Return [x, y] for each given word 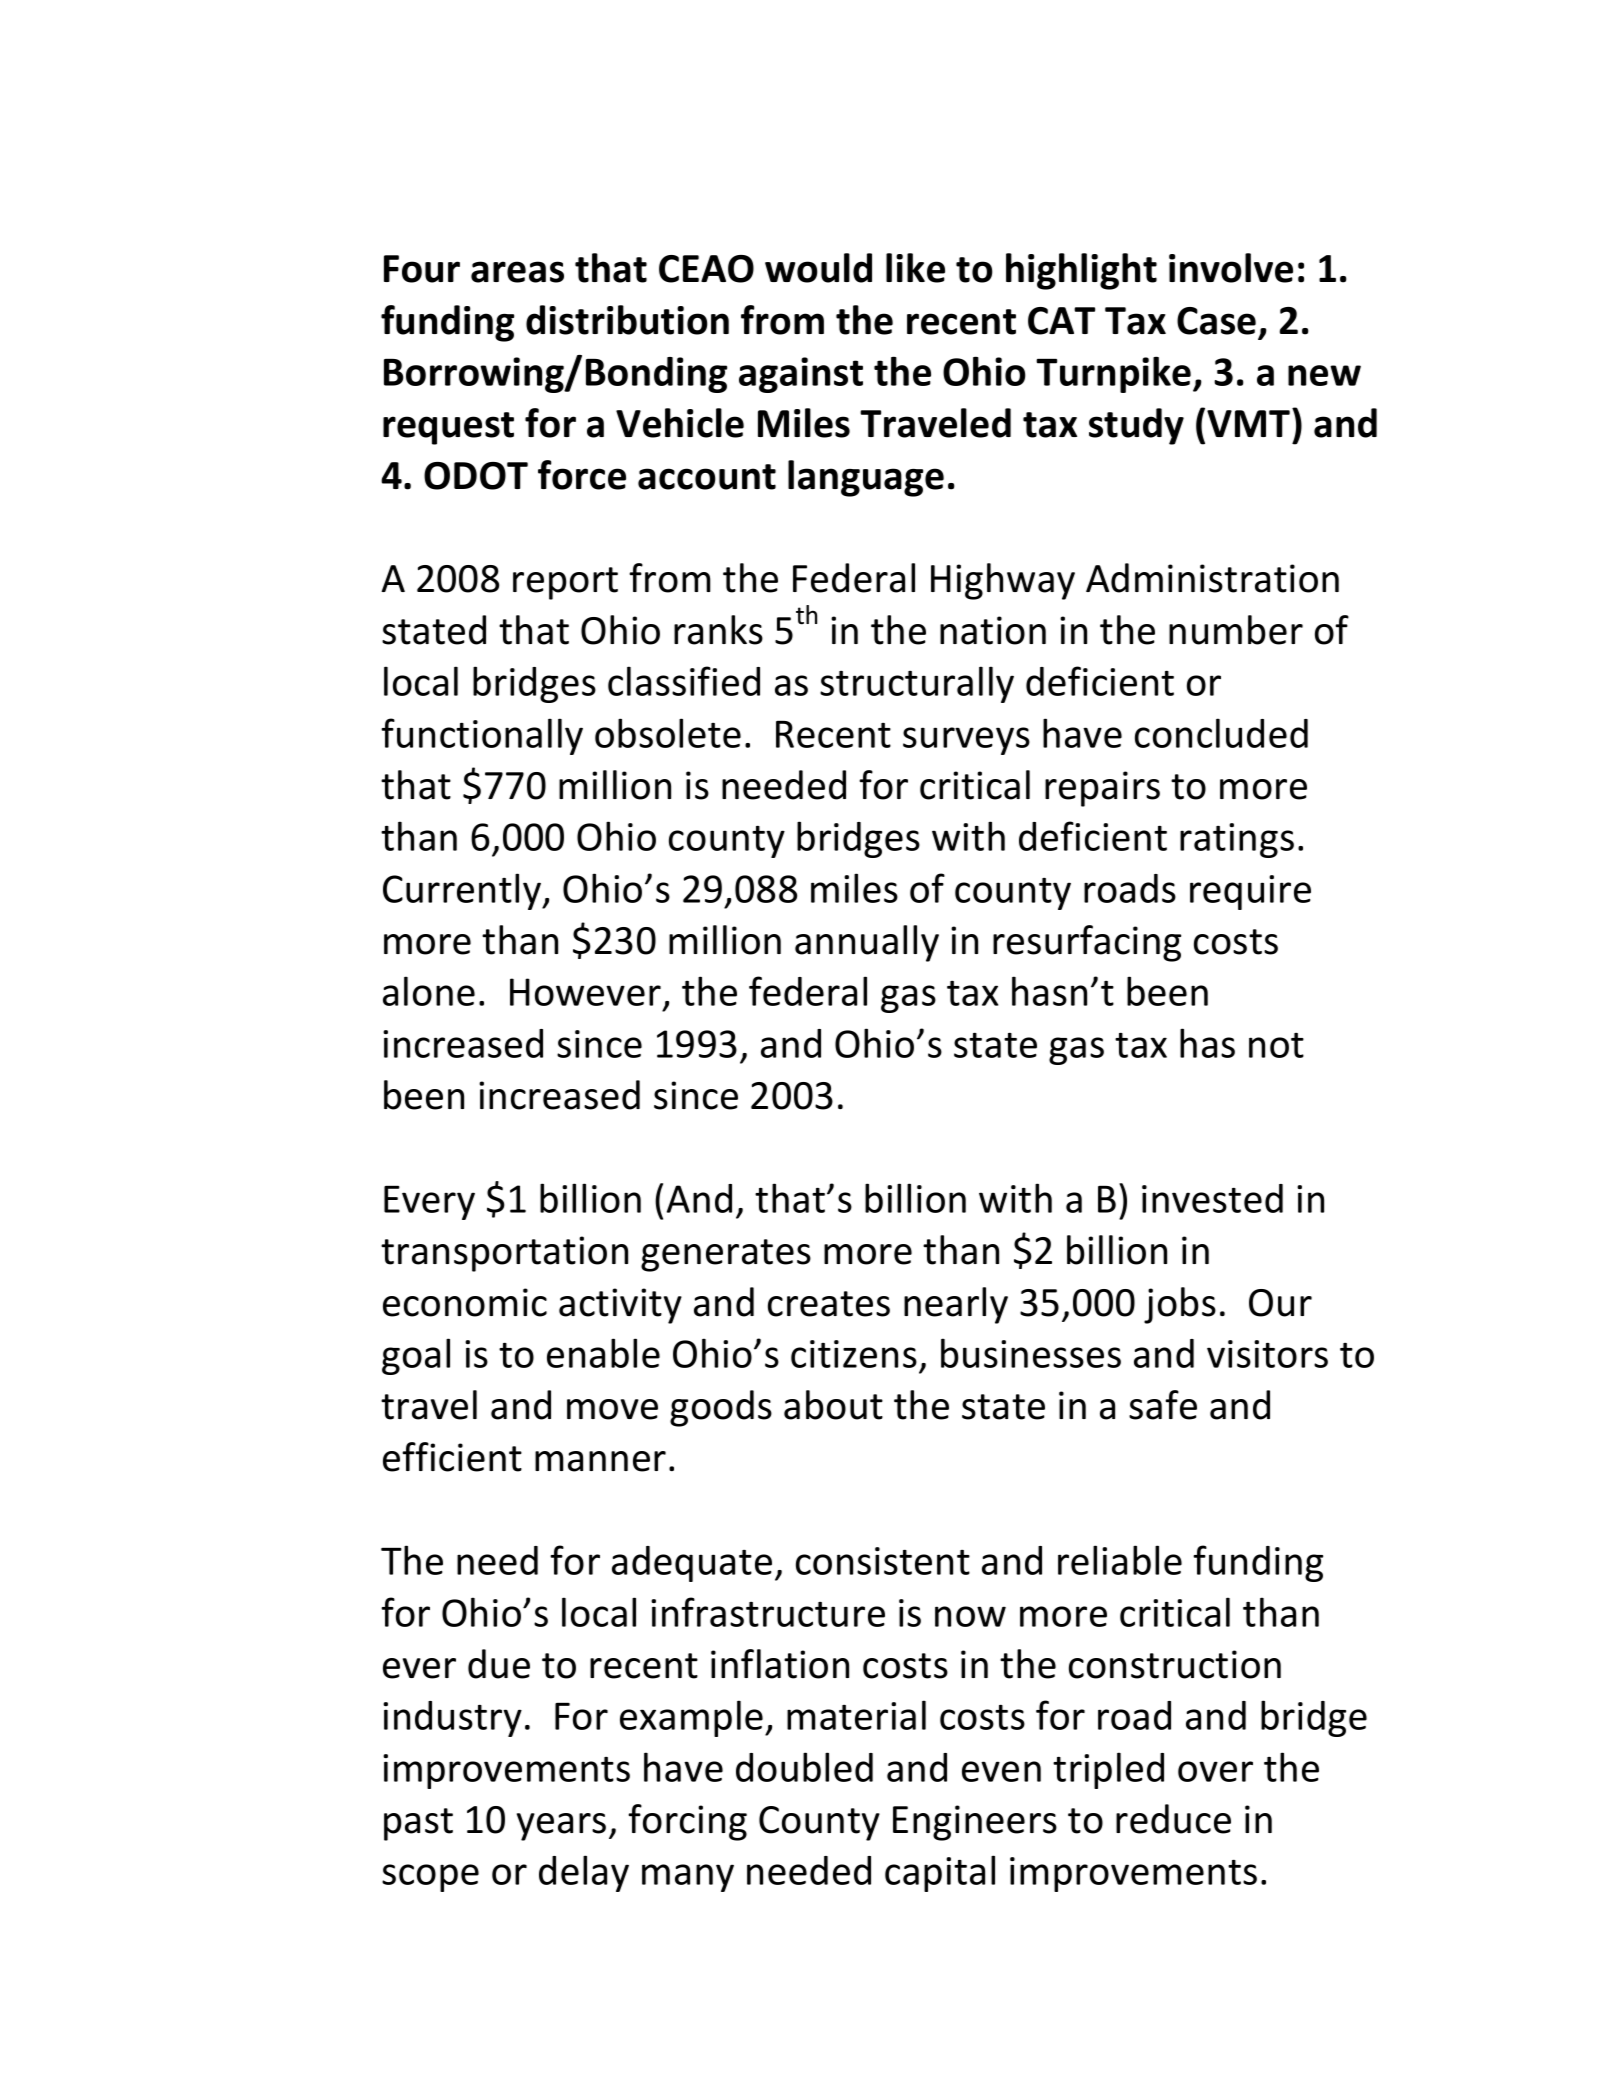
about [833, 1405]
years [561, 1827]
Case [1216, 321]
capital [940, 1873]
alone [429, 991]
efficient [452, 1457]
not [1276, 1045]
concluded [1221, 733]
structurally [917, 684]
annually [867, 943]
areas [517, 272]
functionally [482, 736]
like [915, 268]
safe [1163, 1405]
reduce [1173, 1819]
